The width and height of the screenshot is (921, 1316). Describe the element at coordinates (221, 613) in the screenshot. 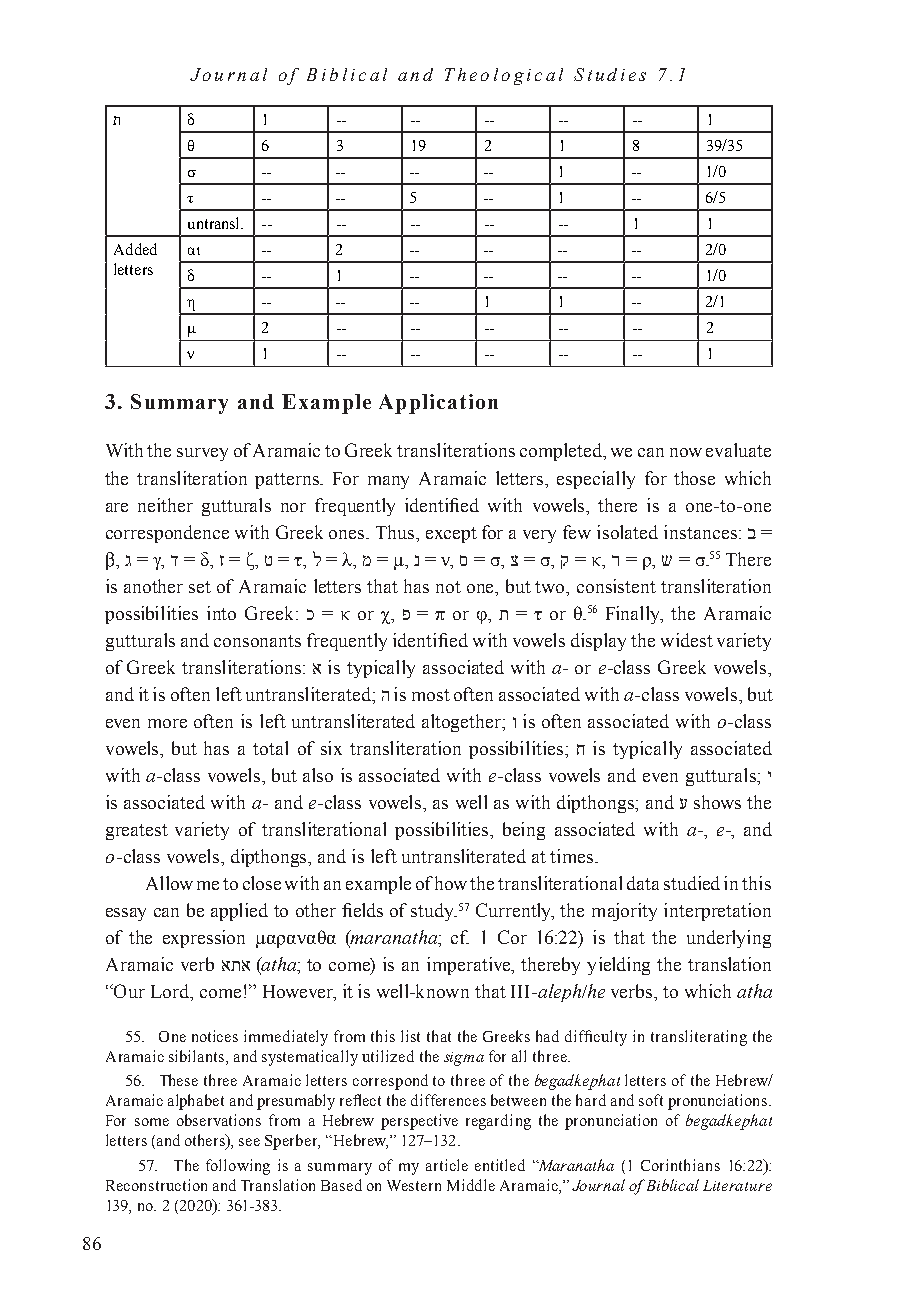

I see `into` at that location.
